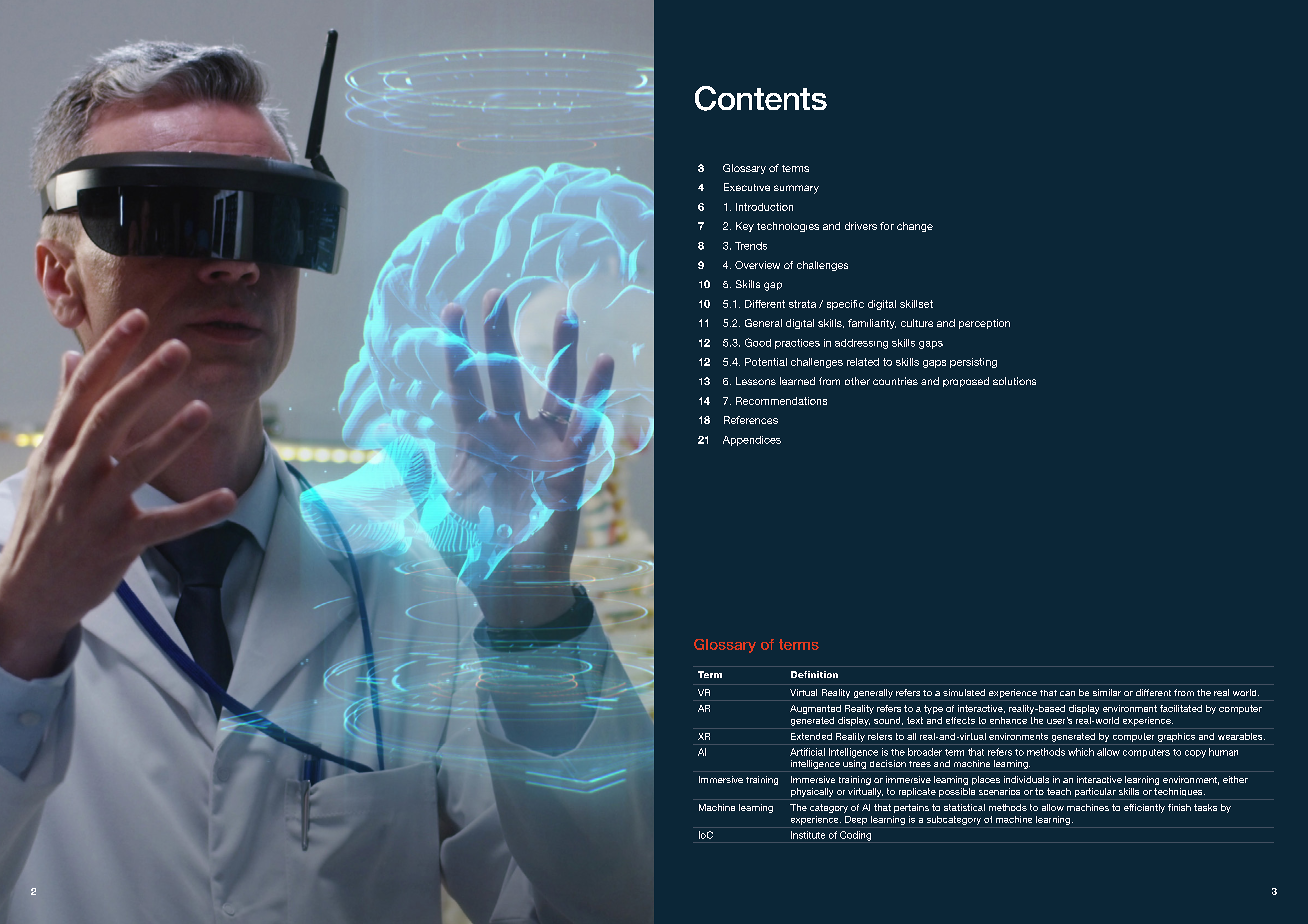 Image resolution: width=1308 pixels, height=924 pixels. What do you see at coordinates (808, 835) in the screenshot?
I see `Institute` at bounding box center [808, 835].
